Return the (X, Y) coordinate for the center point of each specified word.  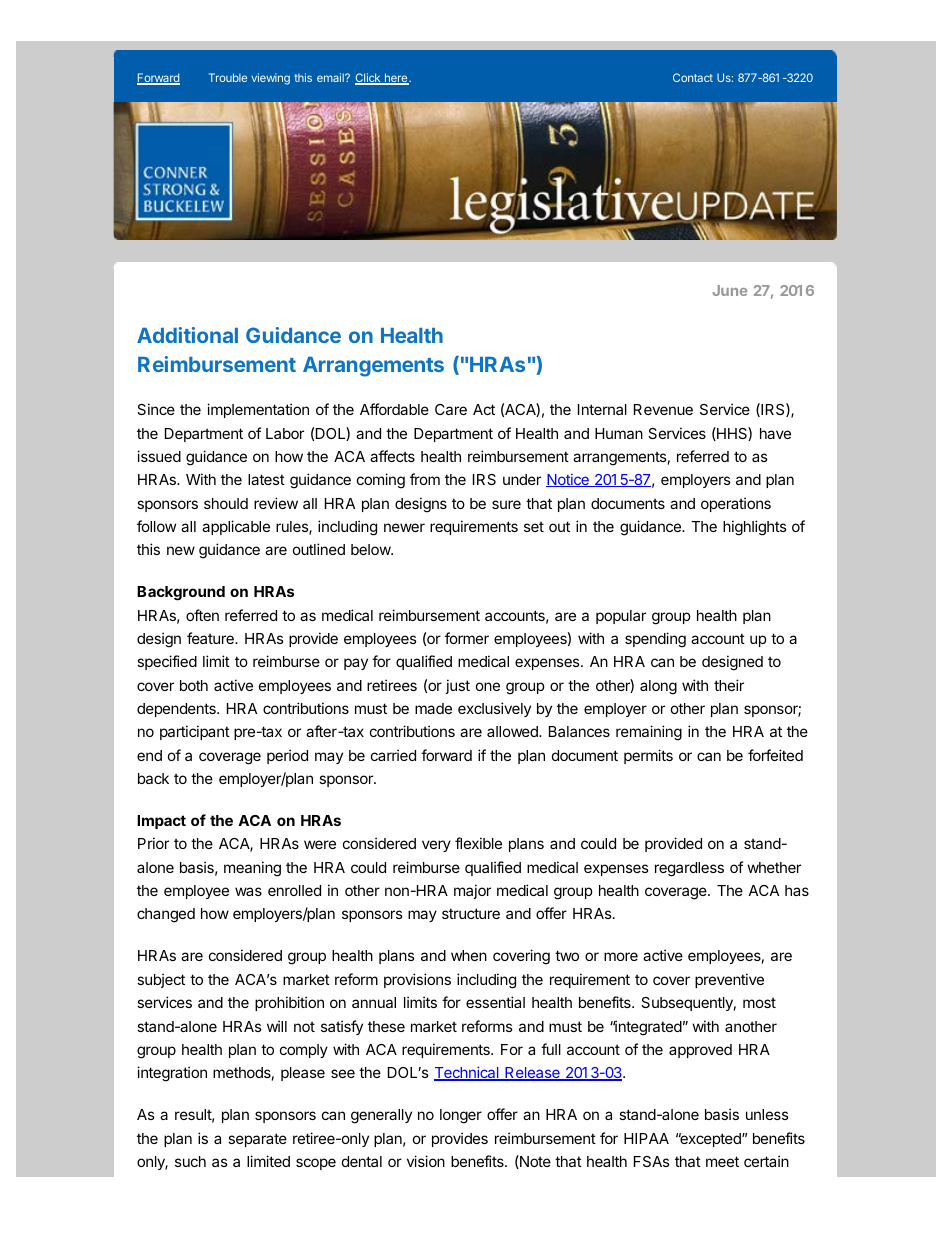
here (396, 79)
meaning (252, 869)
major (472, 891)
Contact (693, 77)
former (467, 638)
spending (655, 640)
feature (211, 638)
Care (451, 409)
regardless (689, 869)
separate (257, 1140)
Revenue (663, 409)
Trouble (228, 77)
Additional (187, 335)
